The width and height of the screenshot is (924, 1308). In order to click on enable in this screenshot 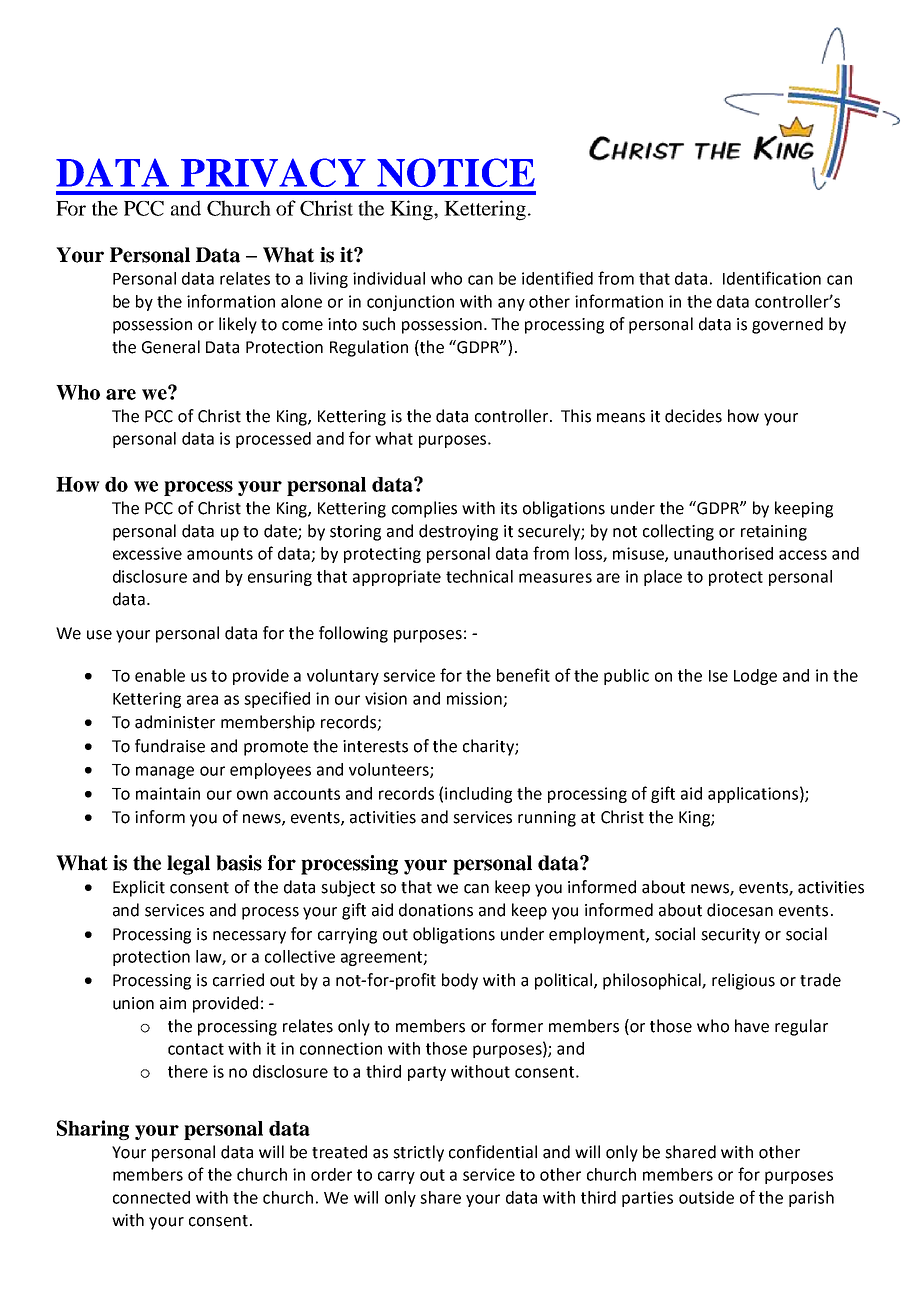, I will do `click(160, 675)`.
